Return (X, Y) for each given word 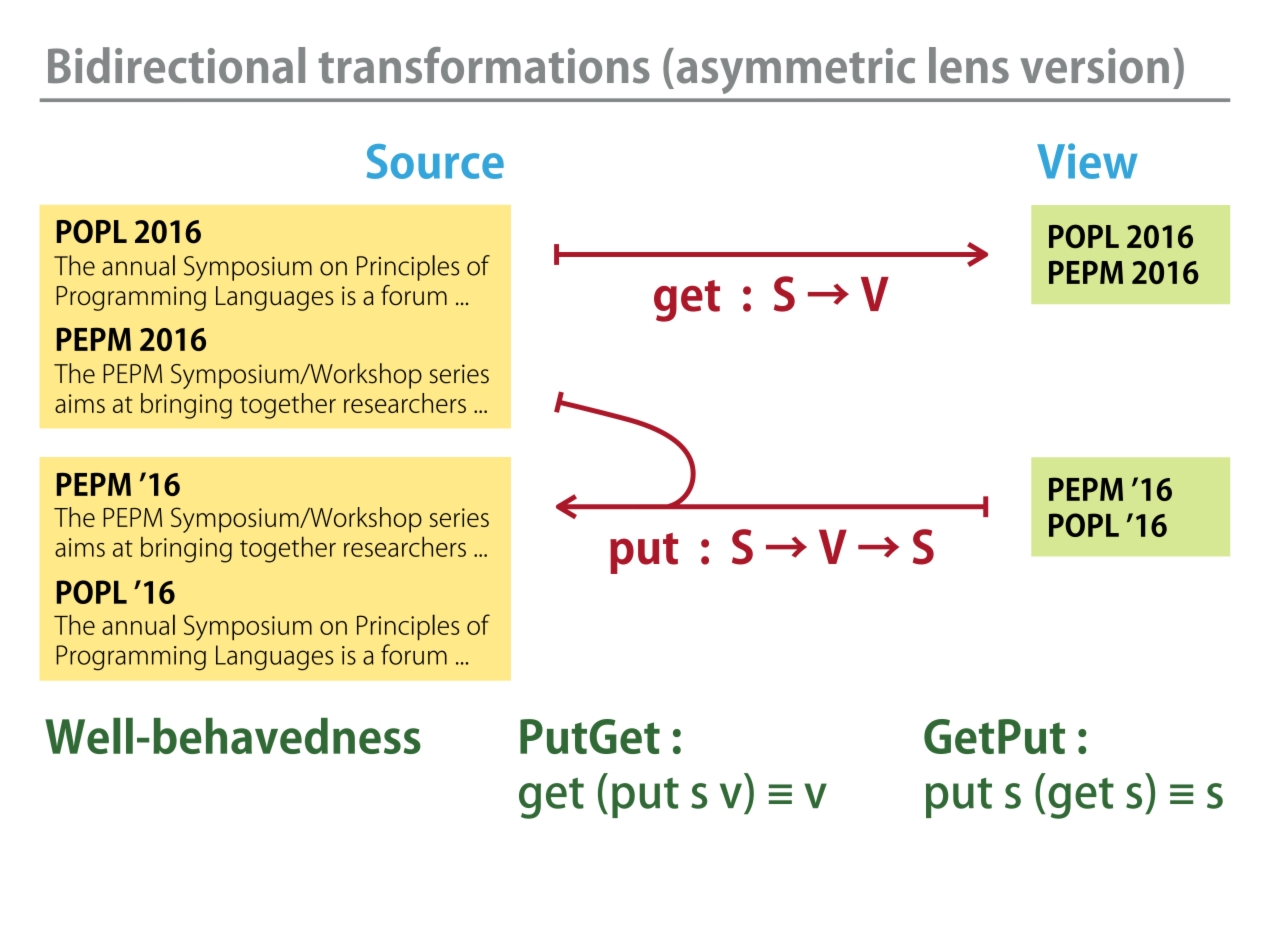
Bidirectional (176, 65)
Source (435, 161)
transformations (484, 65)
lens (969, 65)
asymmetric (796, 71)
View (1087, 161)
